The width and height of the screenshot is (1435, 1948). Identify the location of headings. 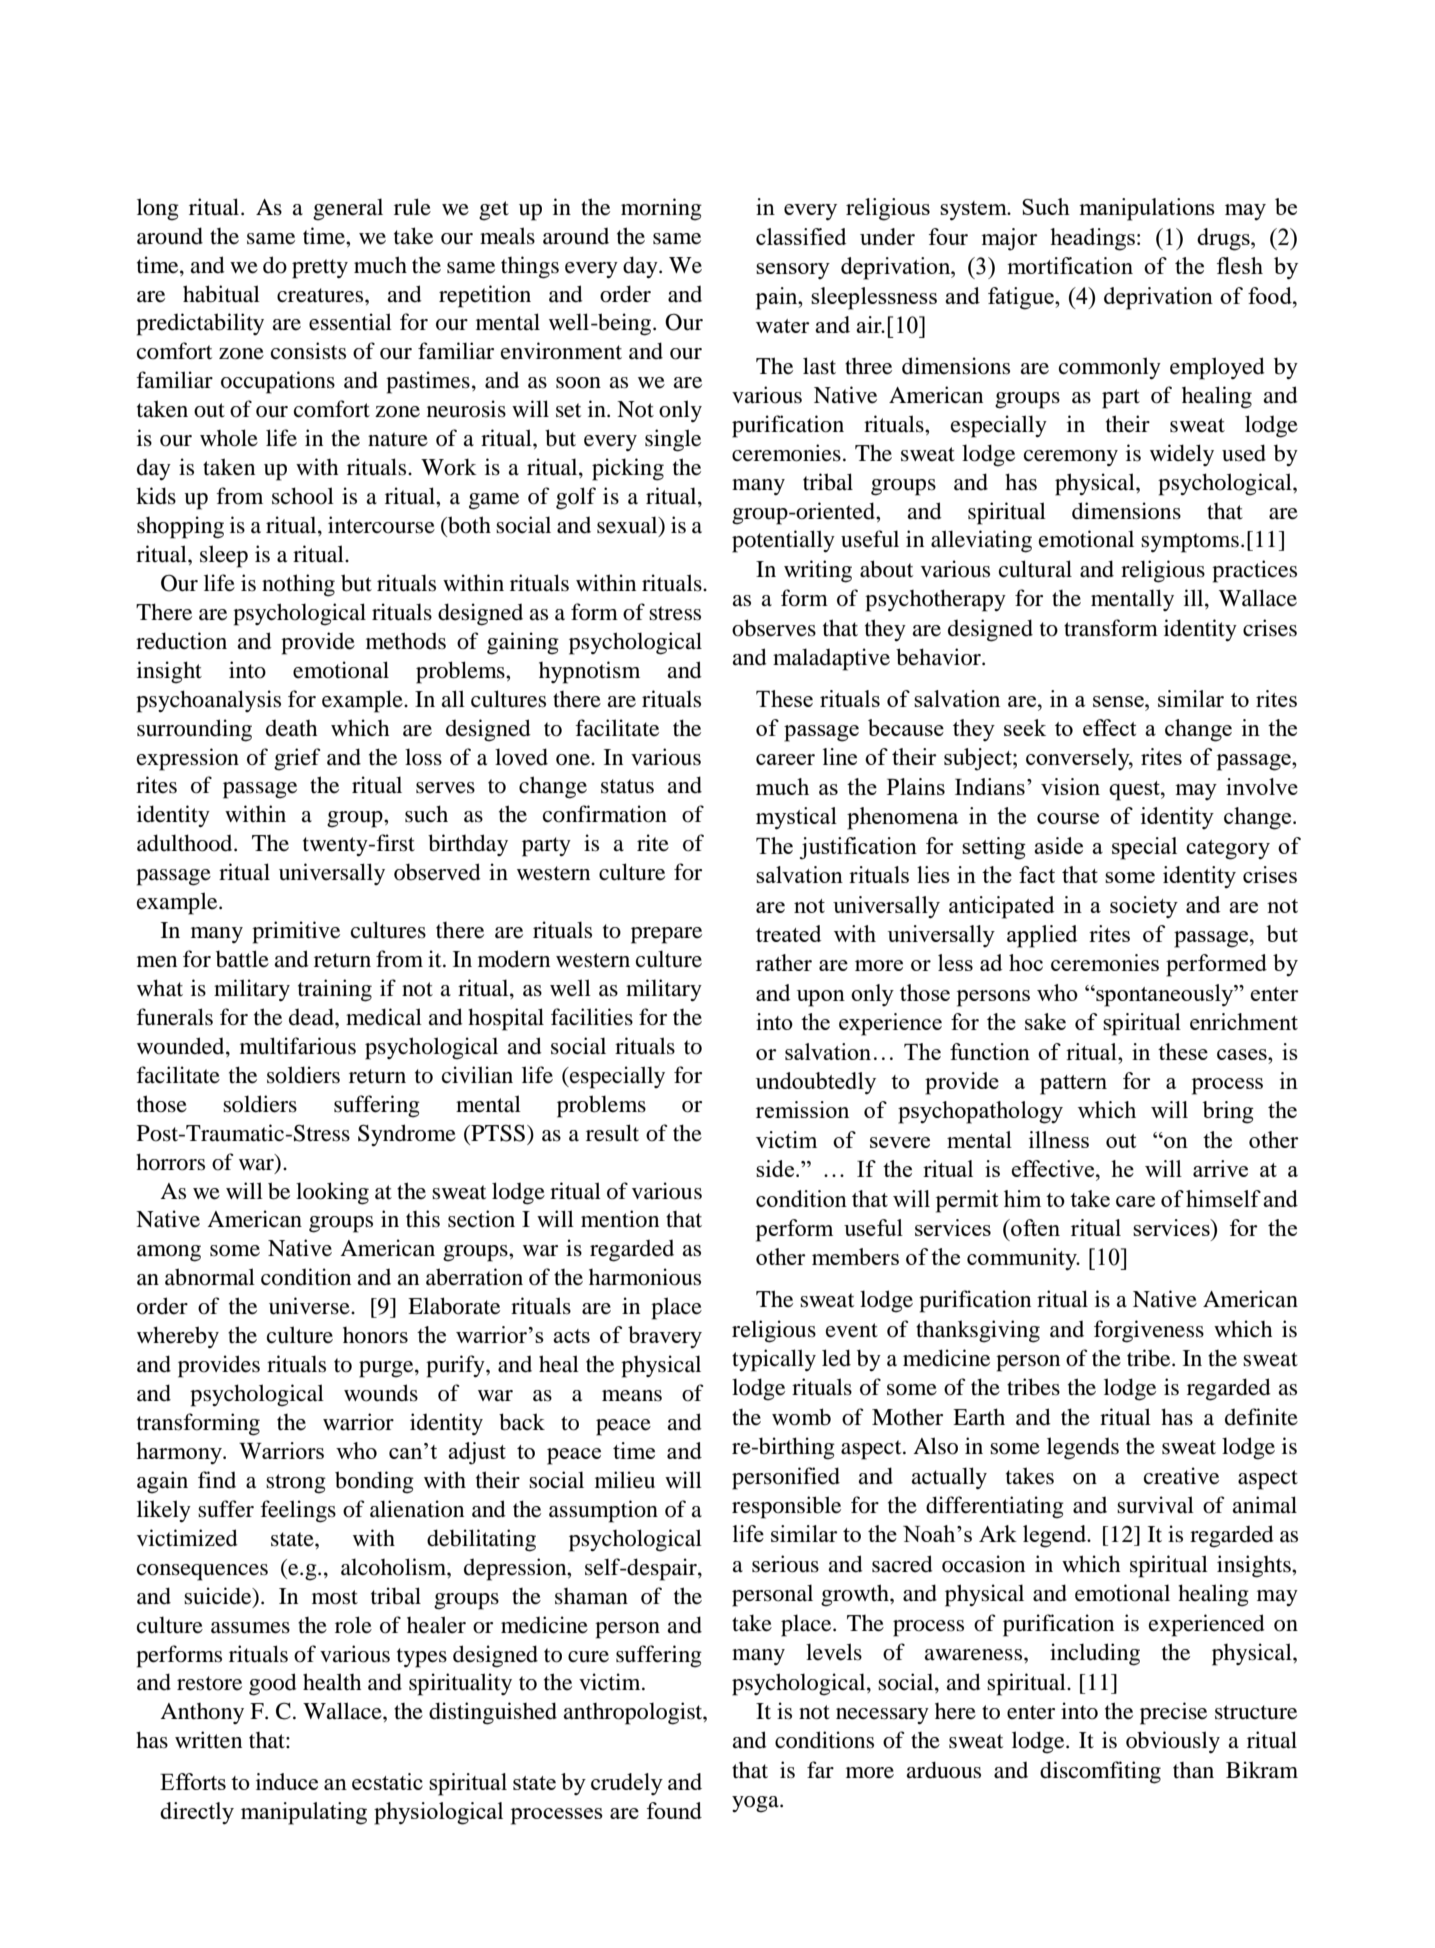
(1092, 239).
